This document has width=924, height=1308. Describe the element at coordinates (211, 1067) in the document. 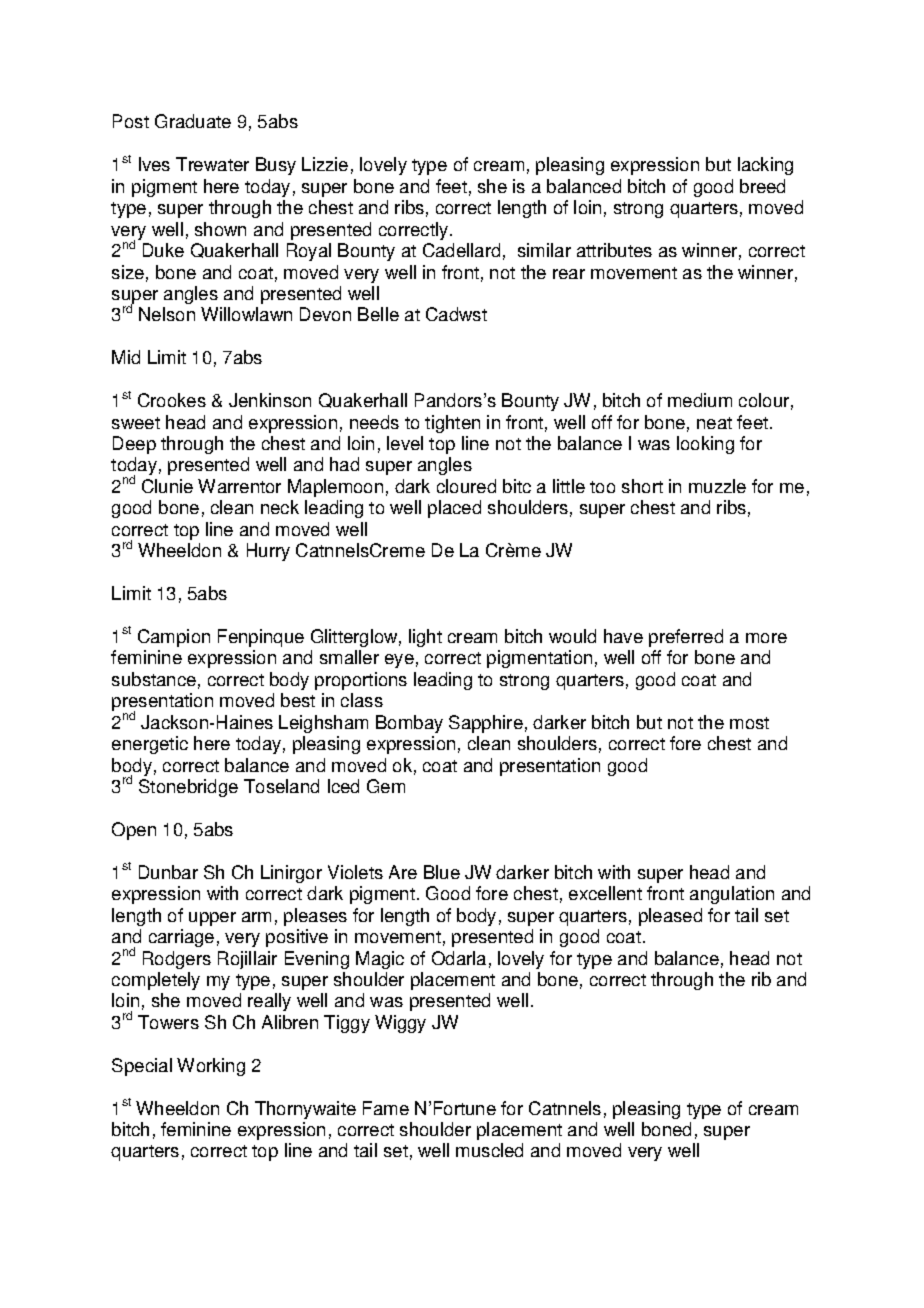

I see `Working` at that location.
